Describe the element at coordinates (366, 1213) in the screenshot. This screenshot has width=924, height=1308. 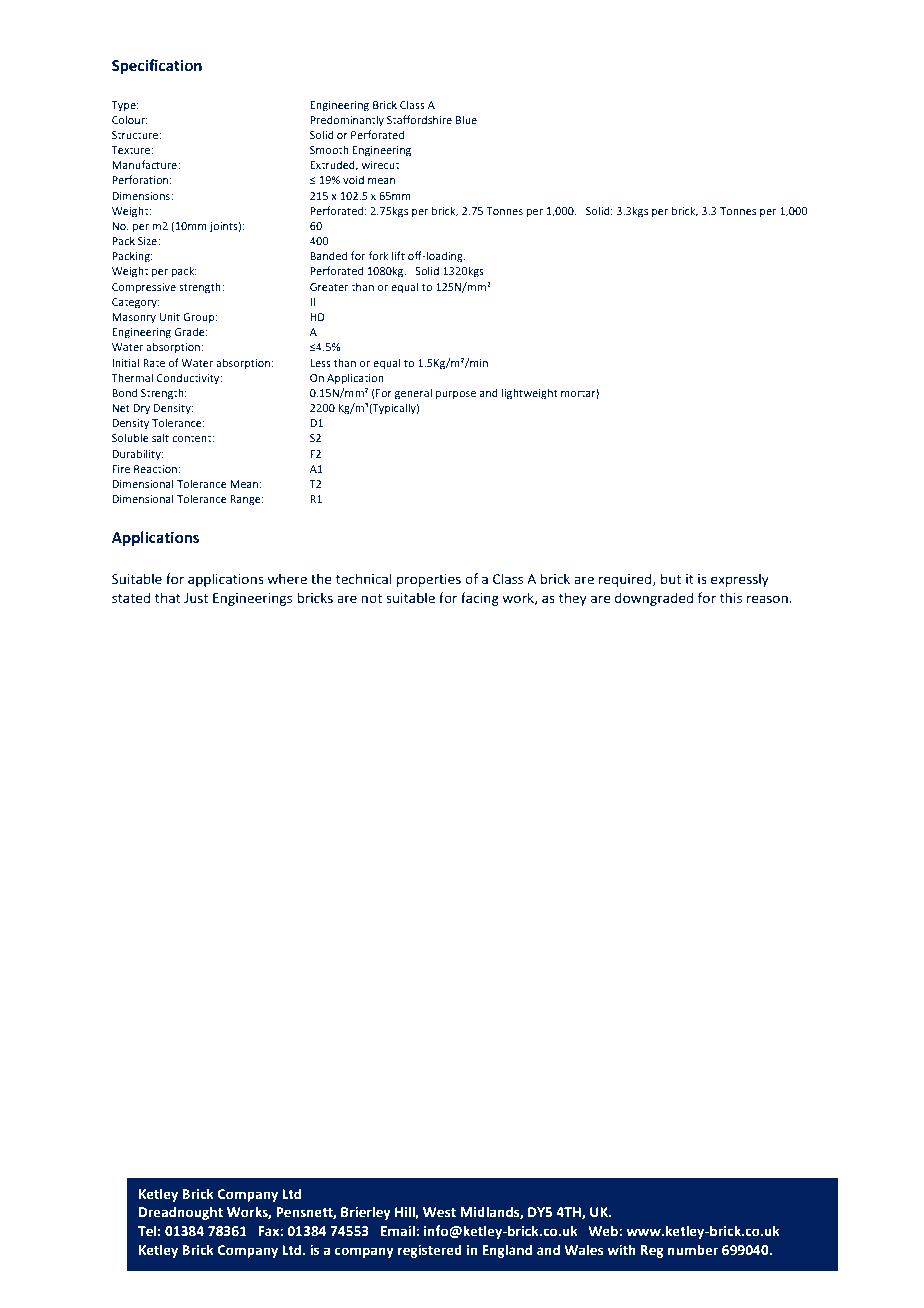
I see `Brierley` at that location.
